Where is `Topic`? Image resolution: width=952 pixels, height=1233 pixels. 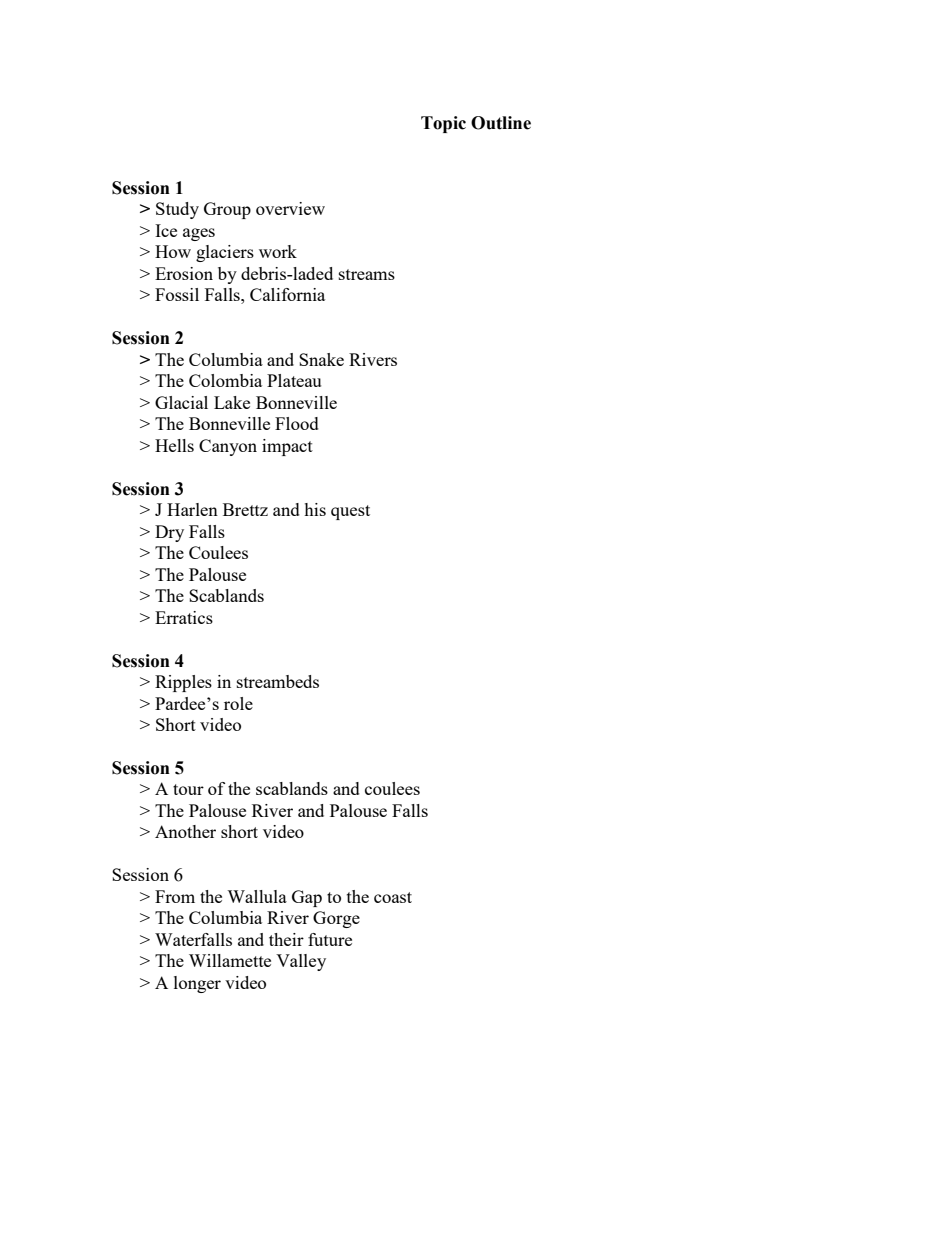 Topic is located at coordinates (443, 124).
